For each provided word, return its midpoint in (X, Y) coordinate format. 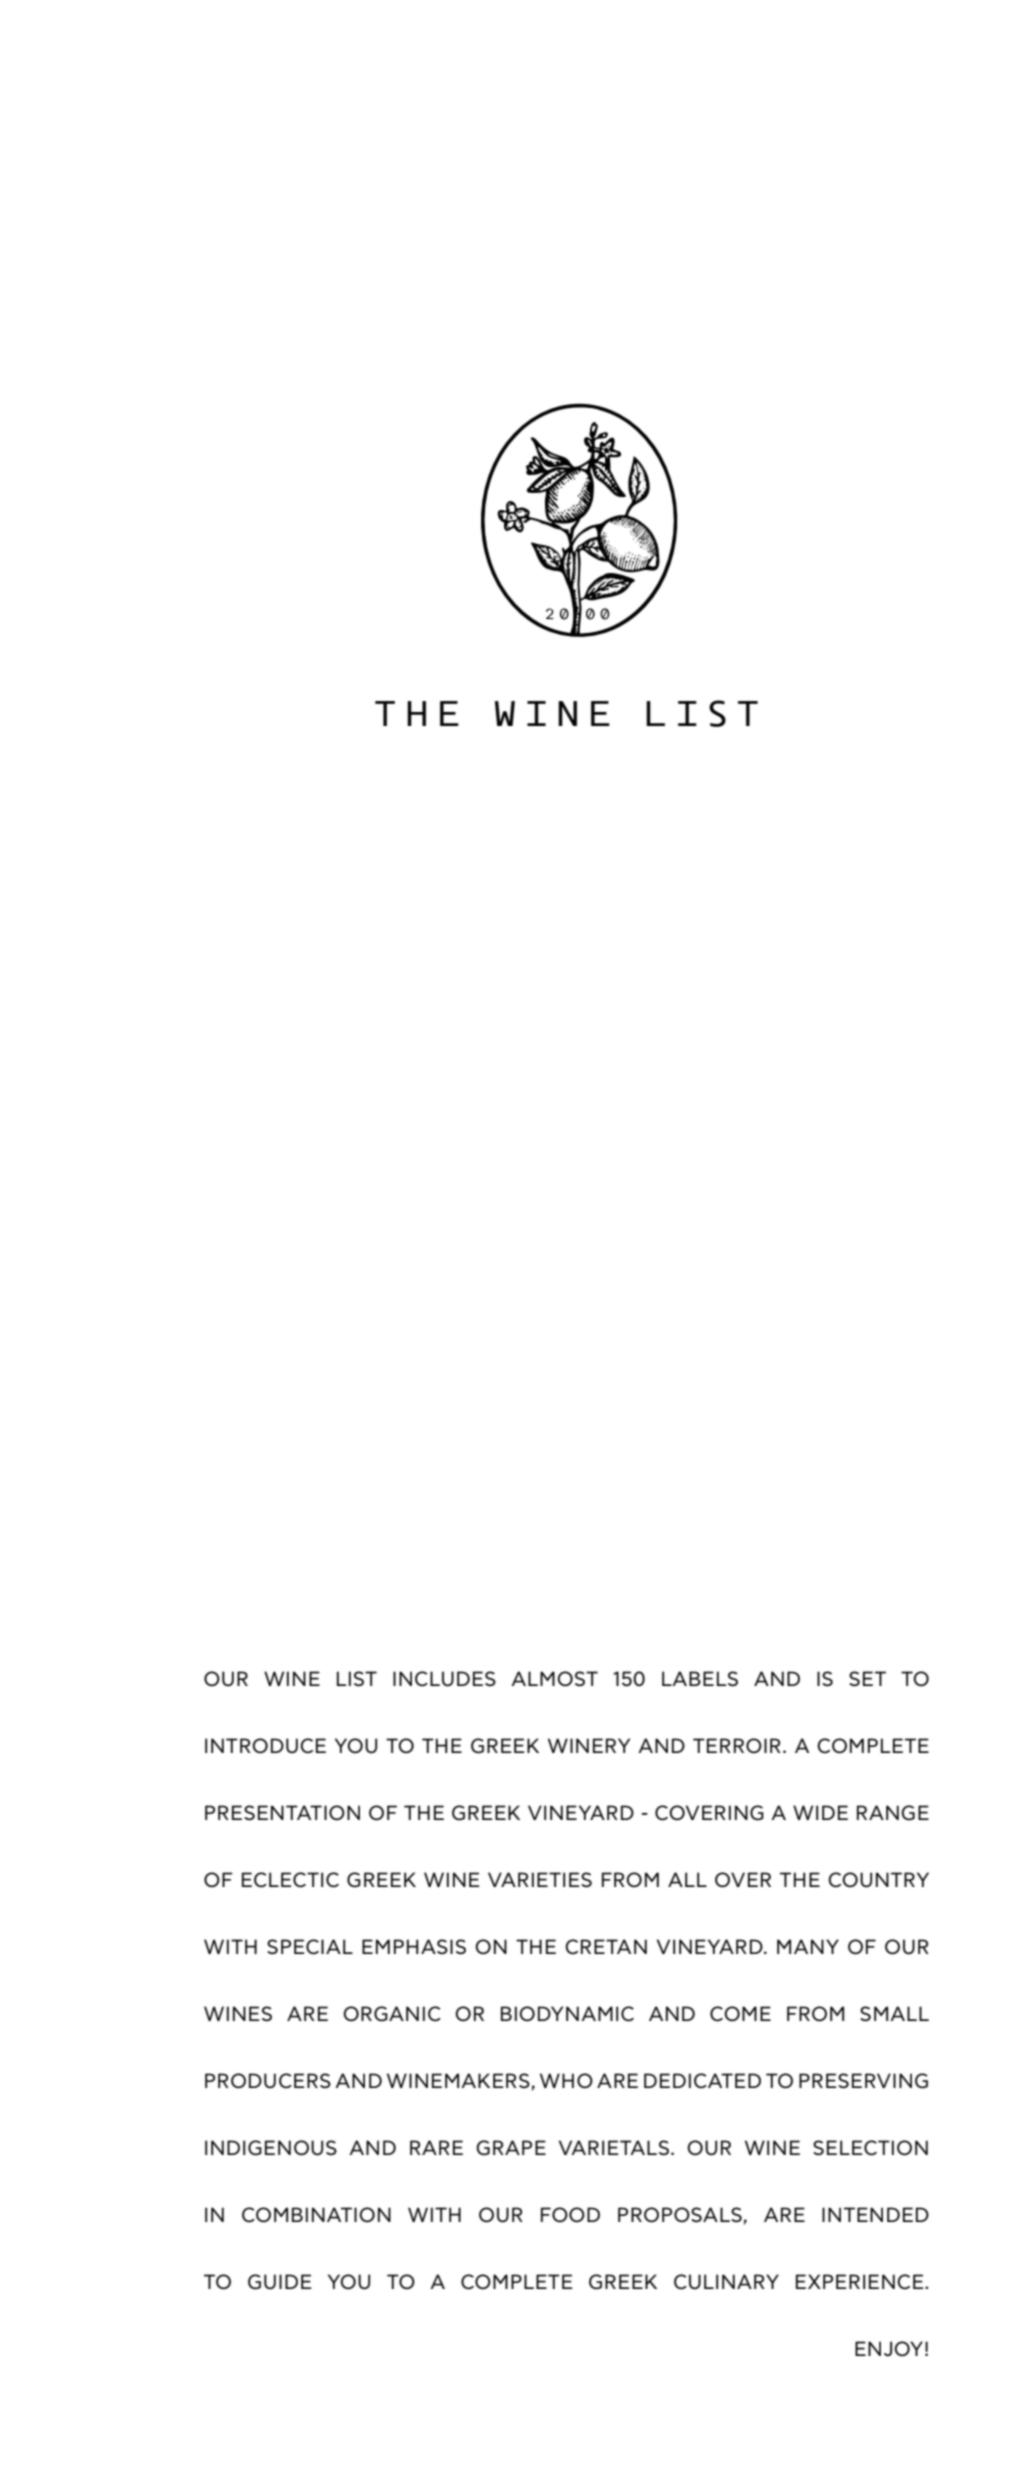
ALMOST (554, 1678)
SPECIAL (310, 1947)
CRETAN (606, 1946)
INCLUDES (444, 1679)
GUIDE (280, 2282)
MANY (808, 1946)
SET (867, 1678)
